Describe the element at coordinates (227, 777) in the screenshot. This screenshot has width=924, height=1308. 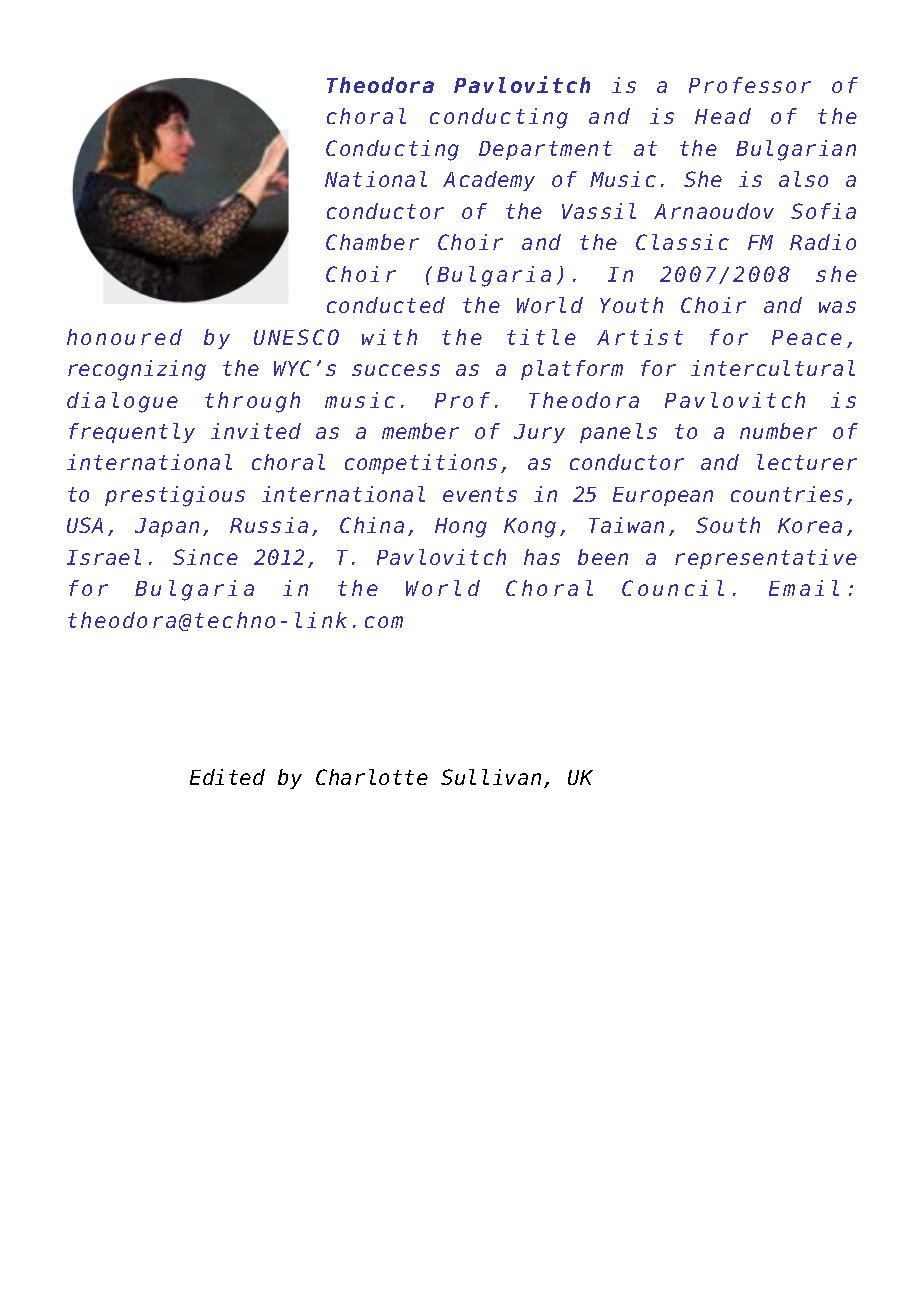
I see `Edited` at that location.
